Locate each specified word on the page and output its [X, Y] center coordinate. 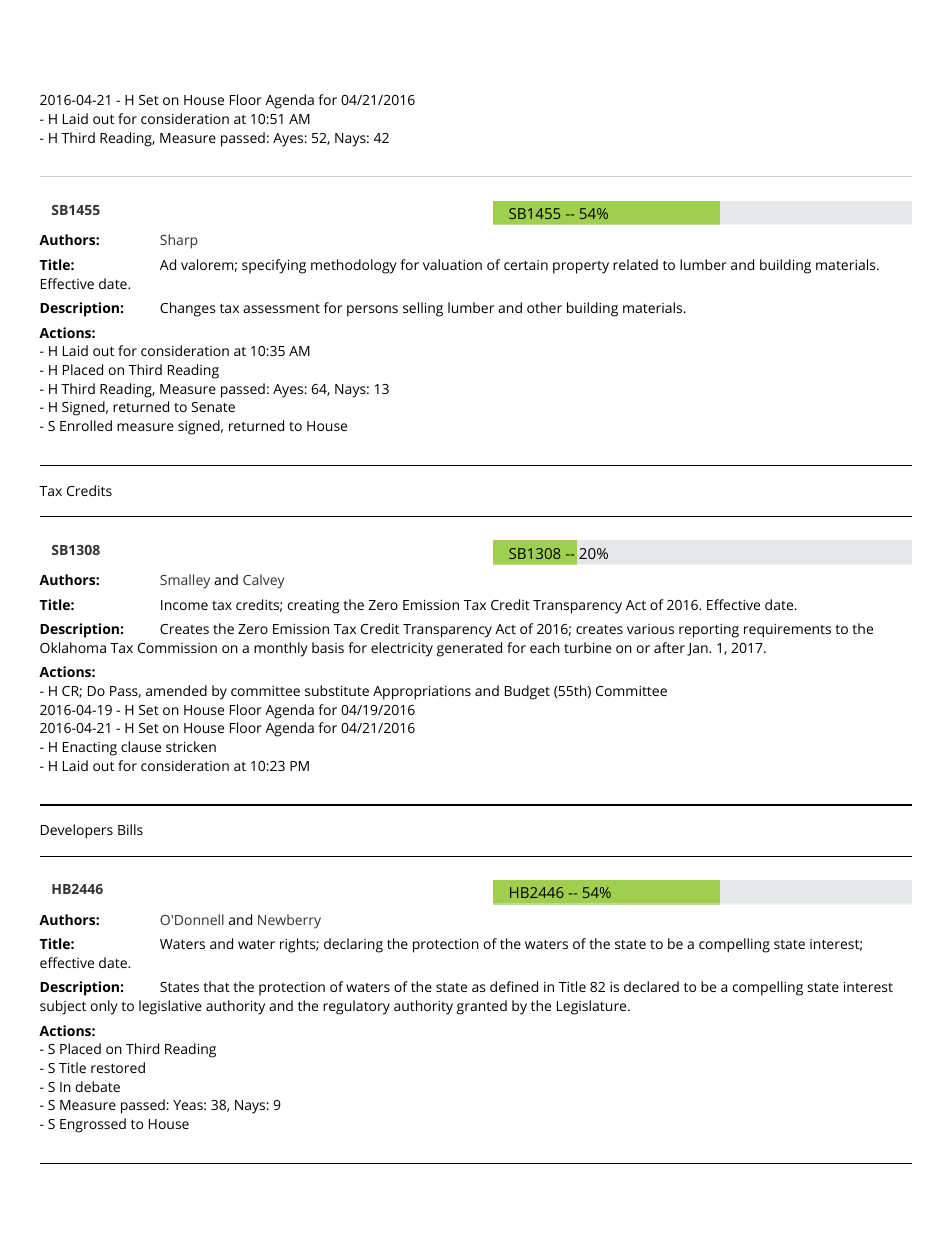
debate [98, 1086]
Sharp [179, 241]
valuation [452, 264]
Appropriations [422, 692]
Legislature [593, 1007]
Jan [698, 649]
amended [176, 690]
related [635, 264]
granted [482, 1007]
